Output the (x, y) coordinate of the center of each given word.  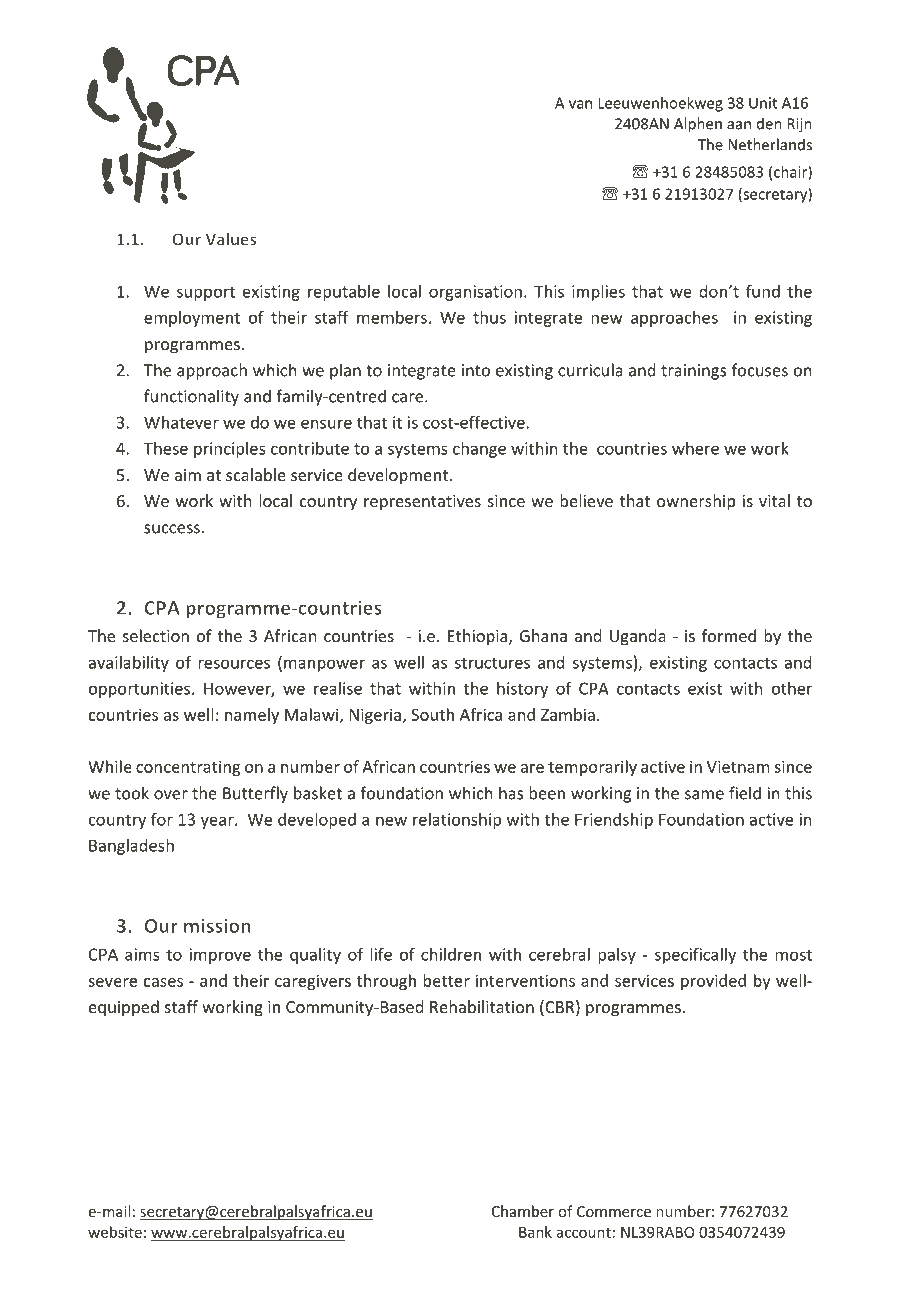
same (704, 795)
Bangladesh (131, 847)
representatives (422, 503)
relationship (457, 821)
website (115, 1232)
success (172, 529)
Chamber (523, 1211)
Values (231, 239)
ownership (696, 502)
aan (739, 125)
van (580, 104)
